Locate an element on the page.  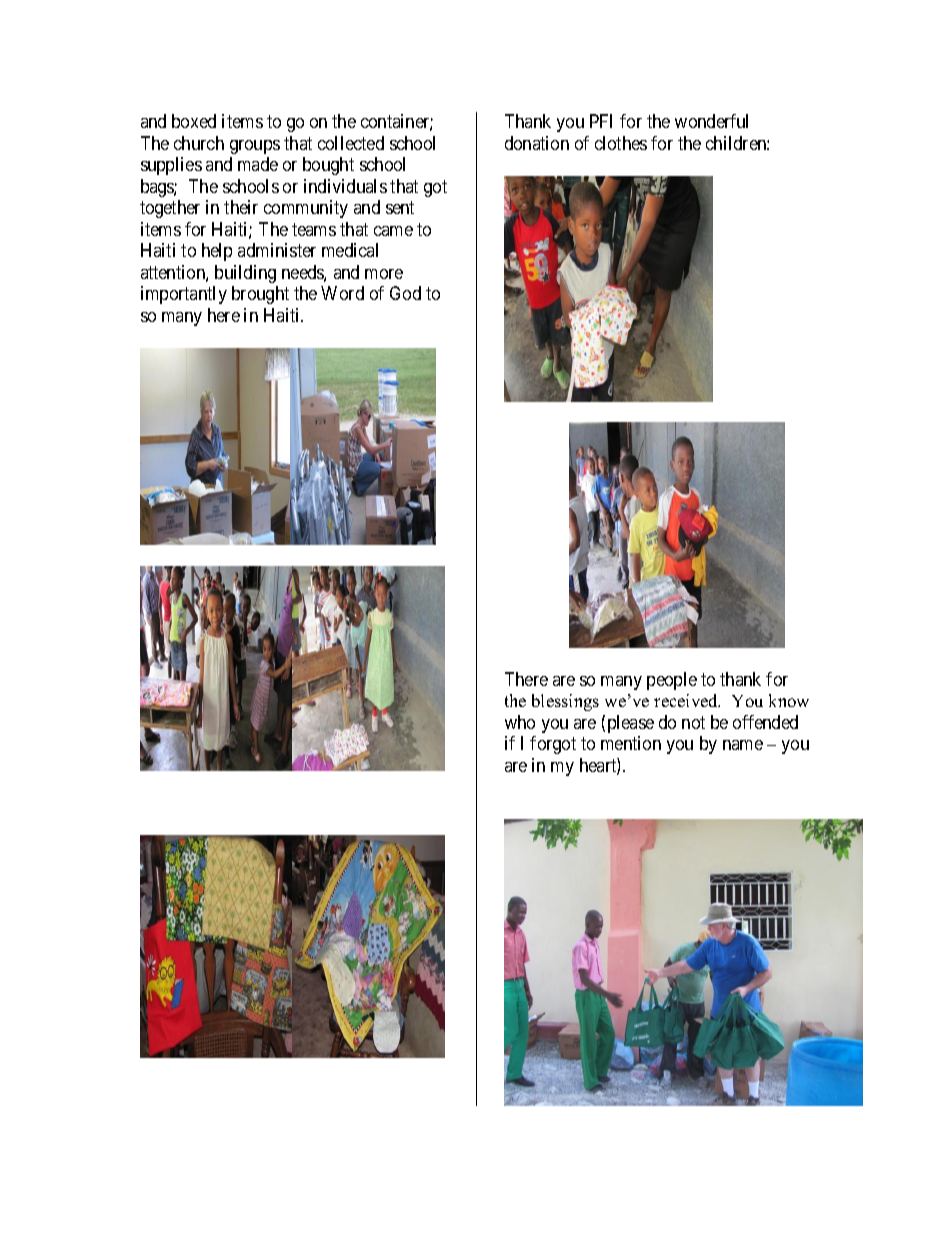
groups is located at coordinates (255, 147).
